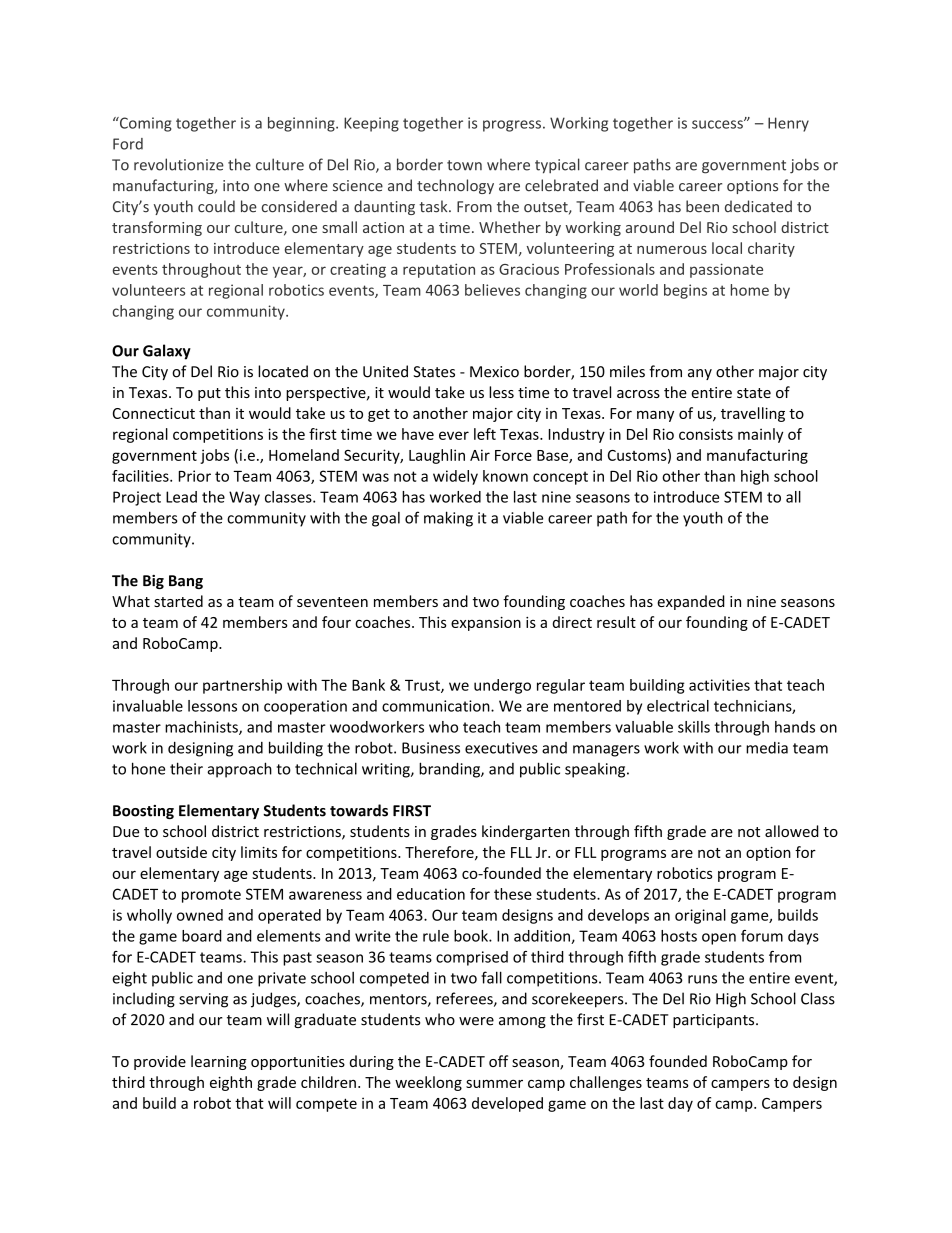  I want to click on been, so click(702, 206).
